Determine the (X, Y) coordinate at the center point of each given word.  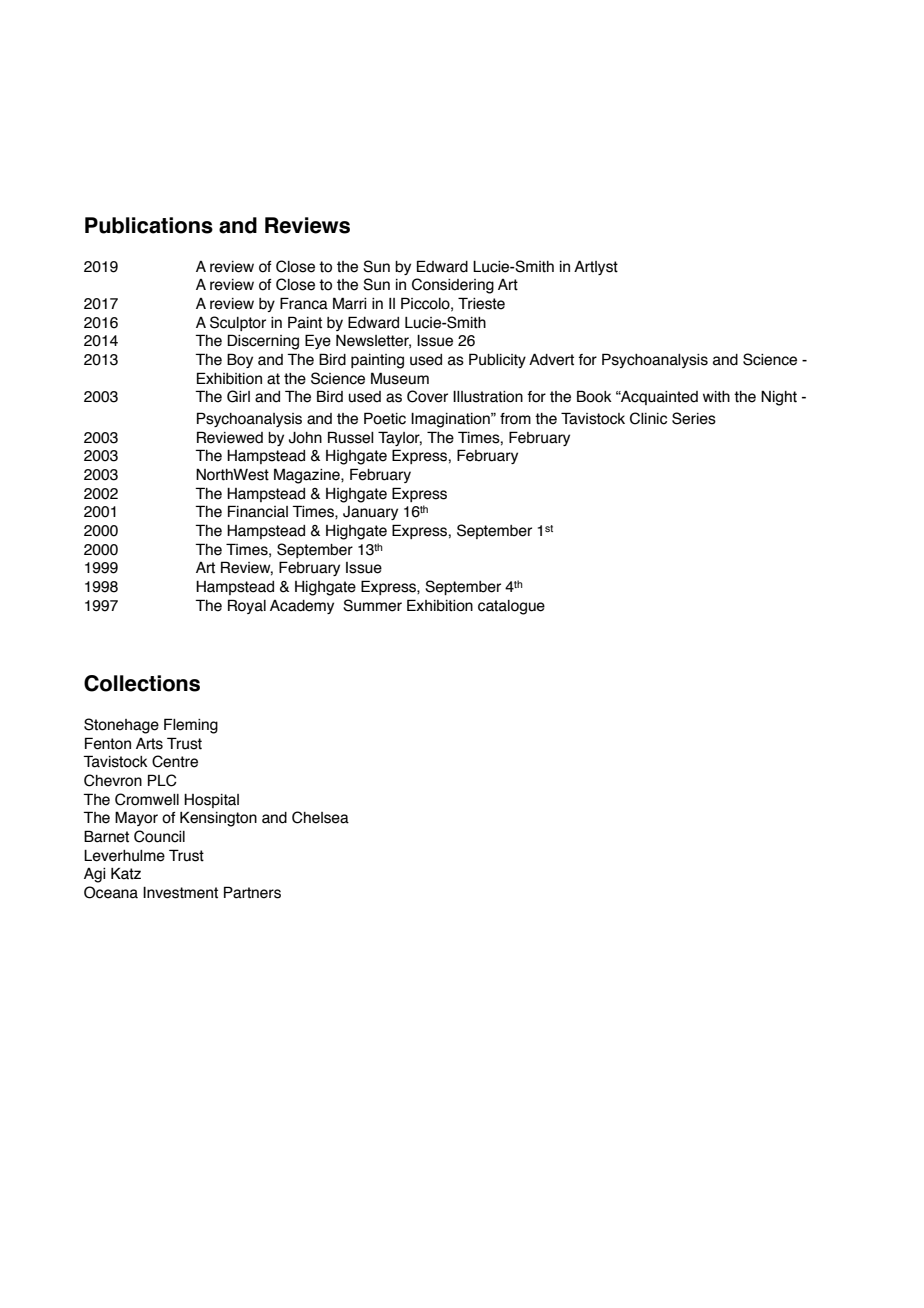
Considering (453, 286)
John (305, 438)
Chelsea (320, 817)
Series (694, 418)
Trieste (481, 303)
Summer (372, 605)
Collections (142, 683)
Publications (149, 225)
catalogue (511, 607)
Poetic (385, 418)
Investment (180, 893)
